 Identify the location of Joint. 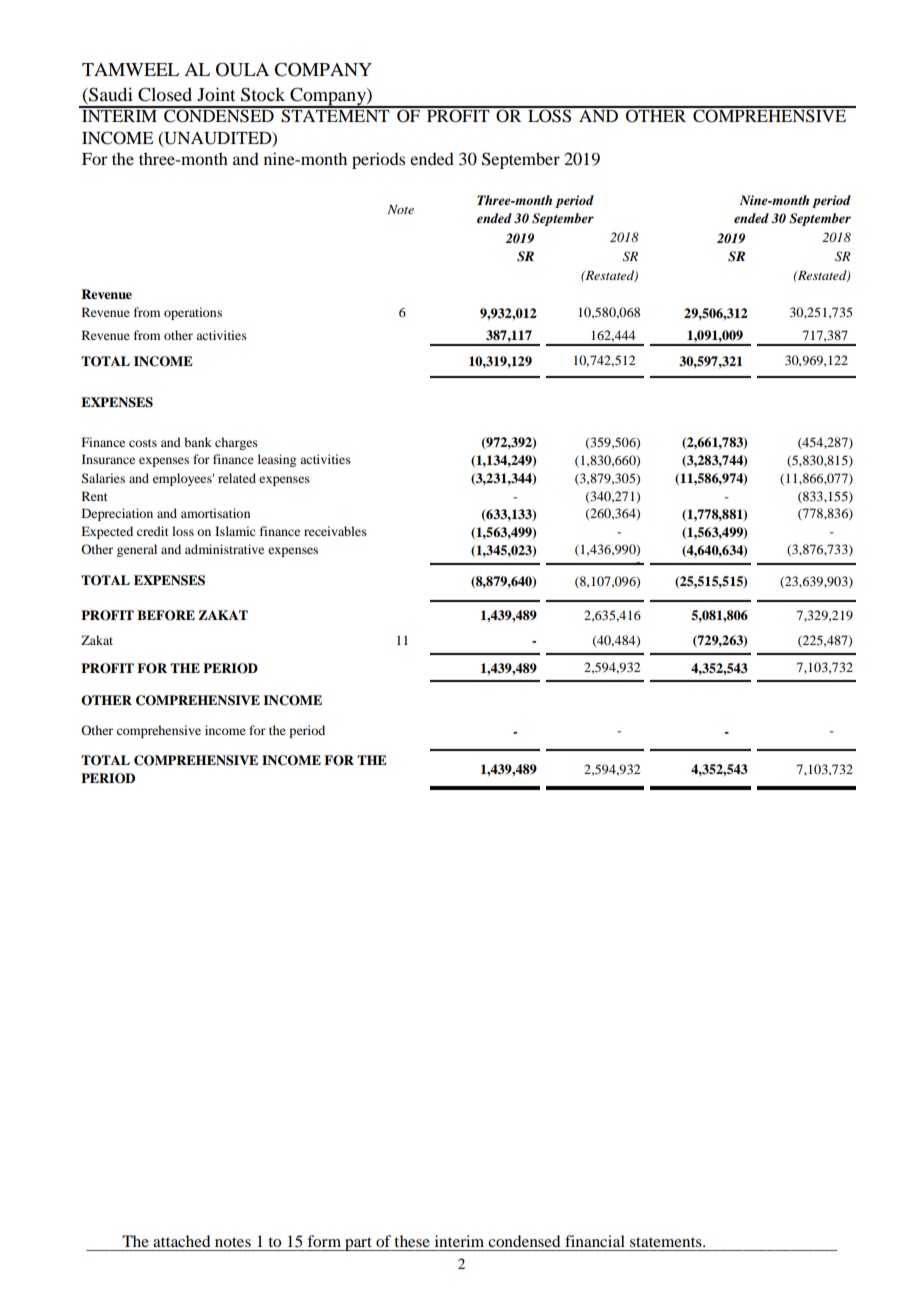
(216, 94).
